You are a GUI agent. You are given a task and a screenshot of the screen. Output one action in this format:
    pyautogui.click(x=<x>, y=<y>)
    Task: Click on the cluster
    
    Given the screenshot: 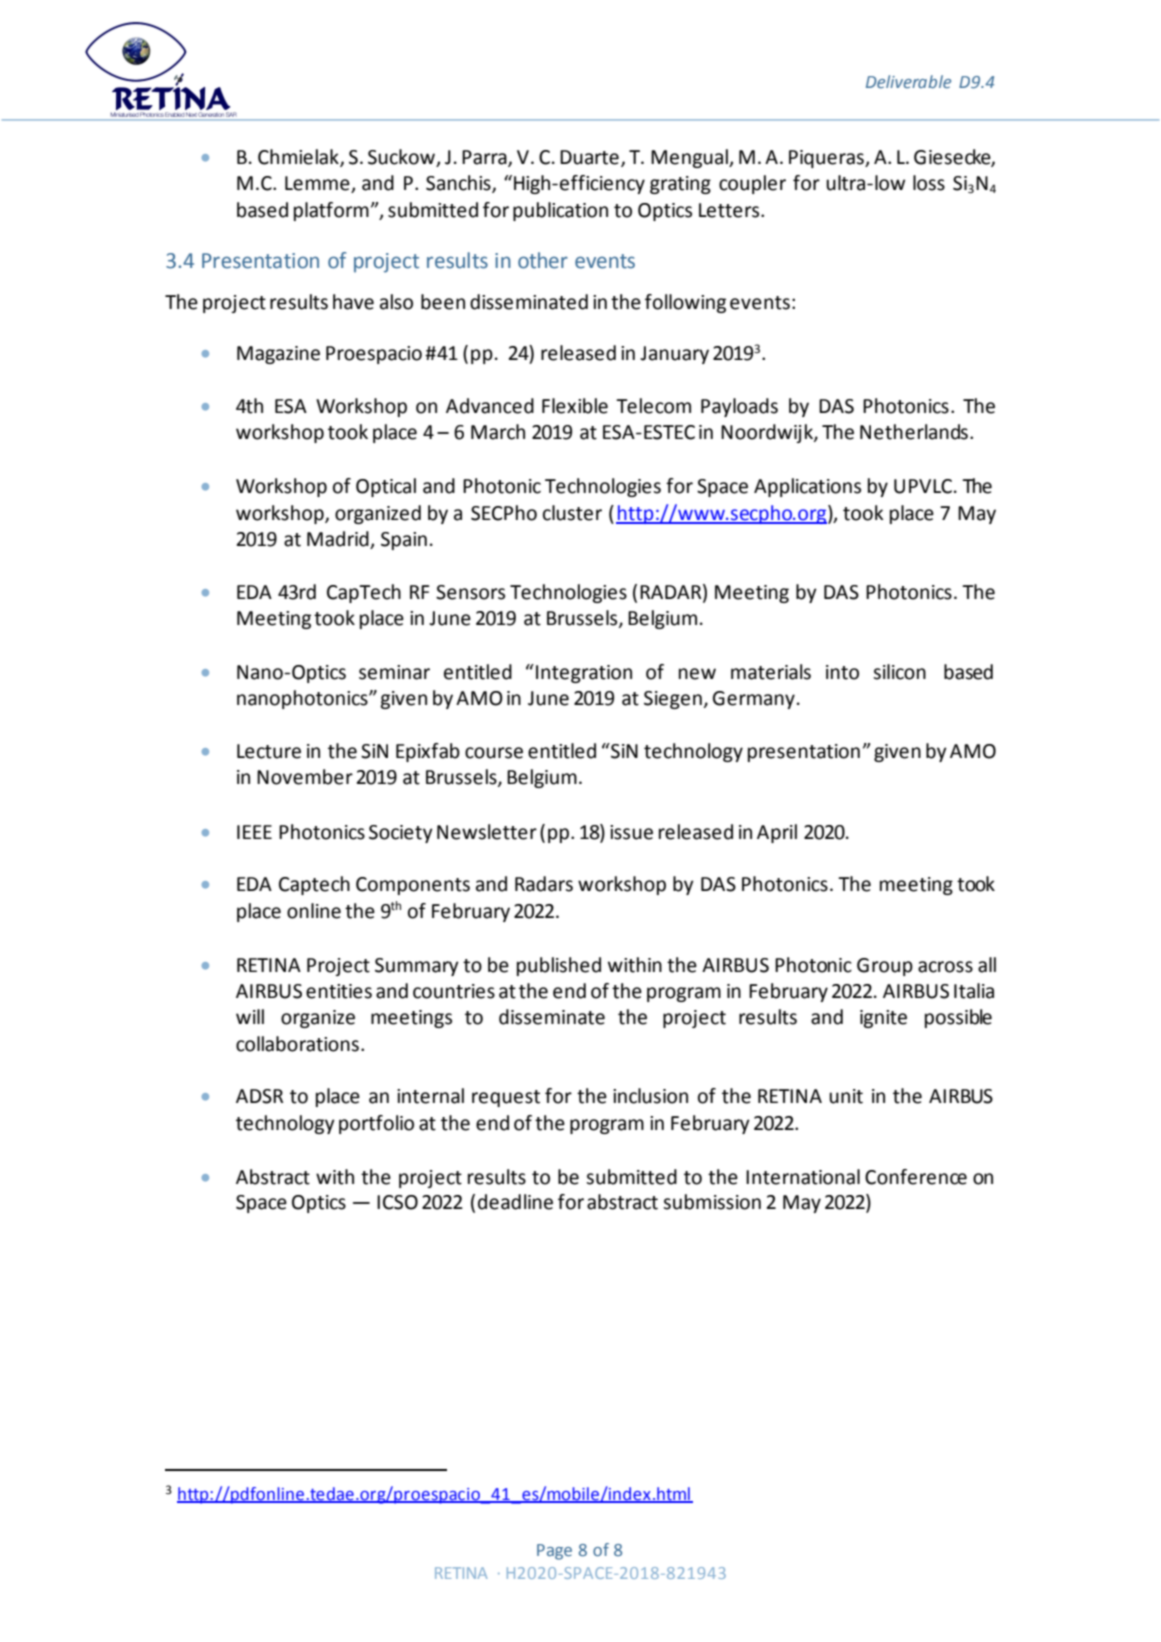 What is the action you would take?
    pyautogui.click(x=572, y=513)
